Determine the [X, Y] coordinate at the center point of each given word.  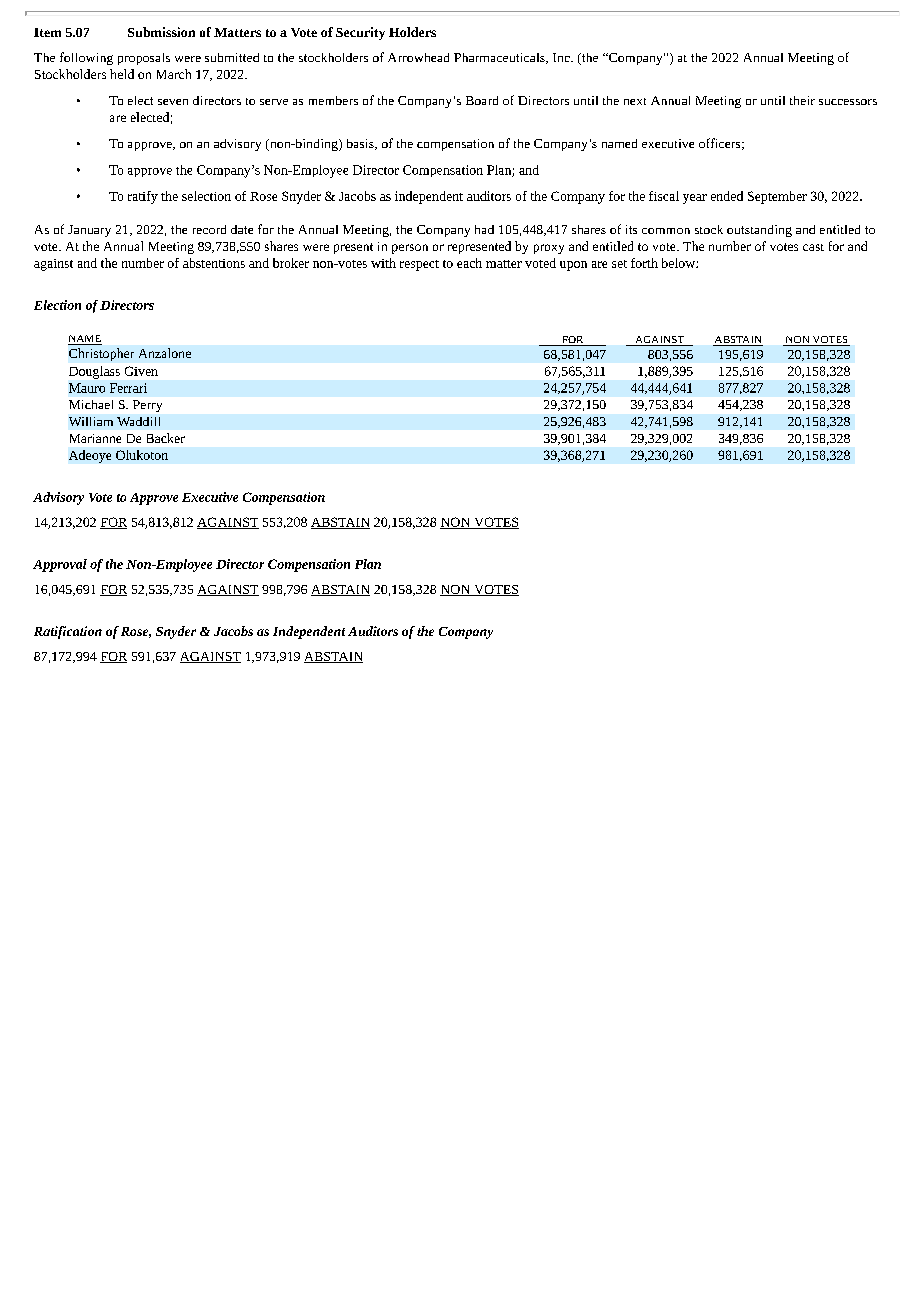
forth [644, 263]
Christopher [101, 354]
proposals [144, 59]
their [802, 100]
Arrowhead [418, 57]
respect [419, 265]
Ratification [68, 632]
